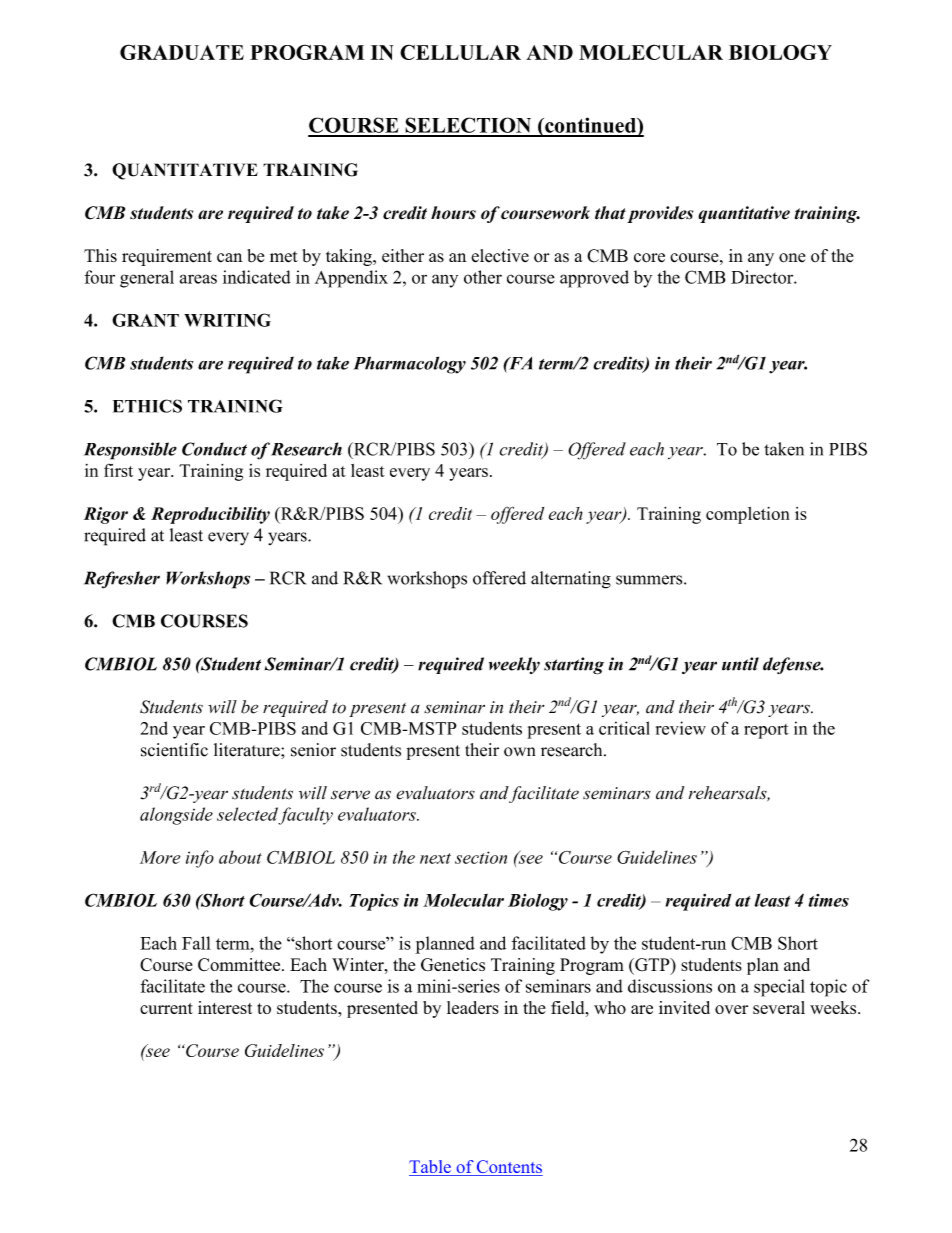 This document has width=952, height=1233. What do you see at coordinates (460, 52) in the document?
I see `CELLULAR` at bounding box center [460, 52].
